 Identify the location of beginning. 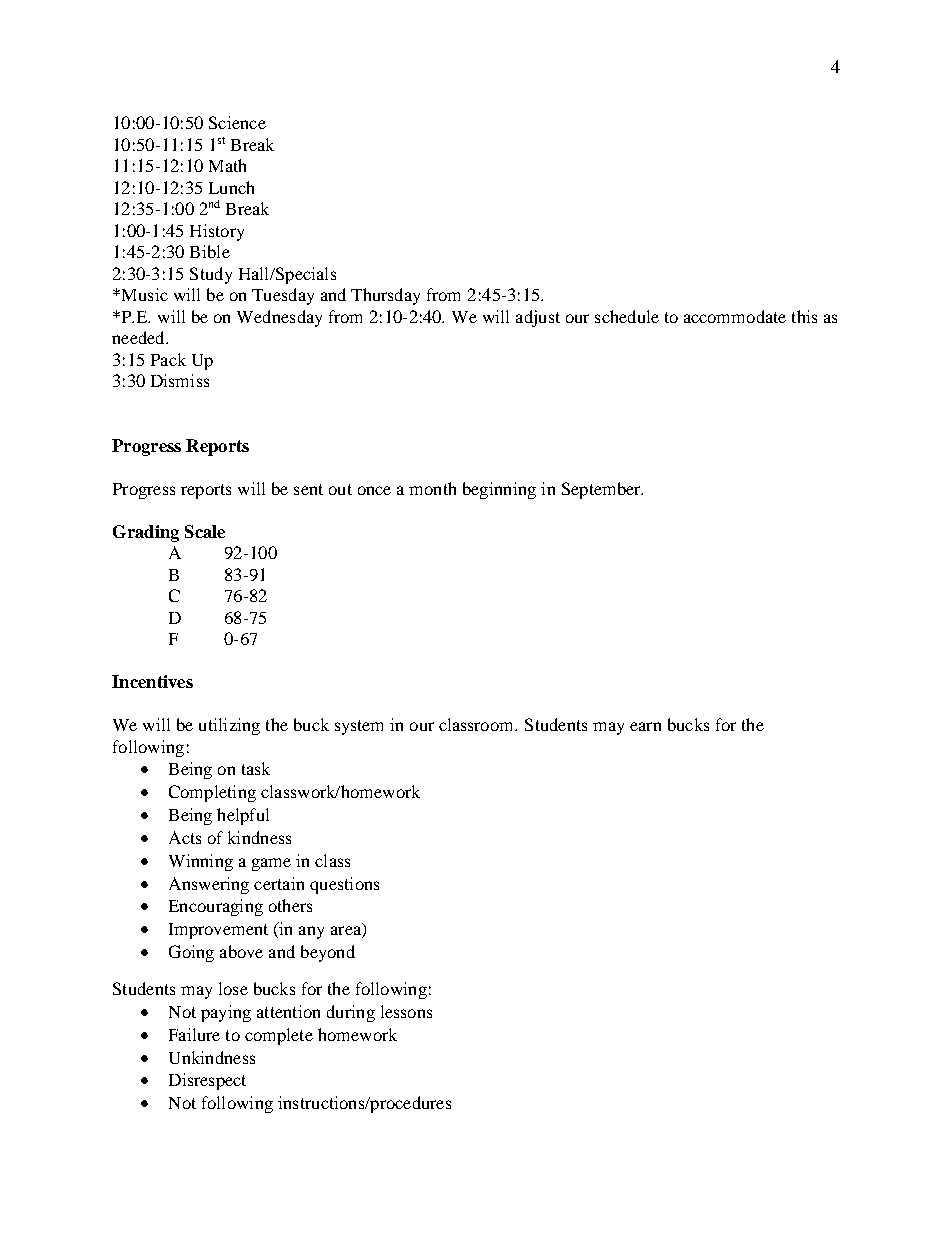
(499, 490).
